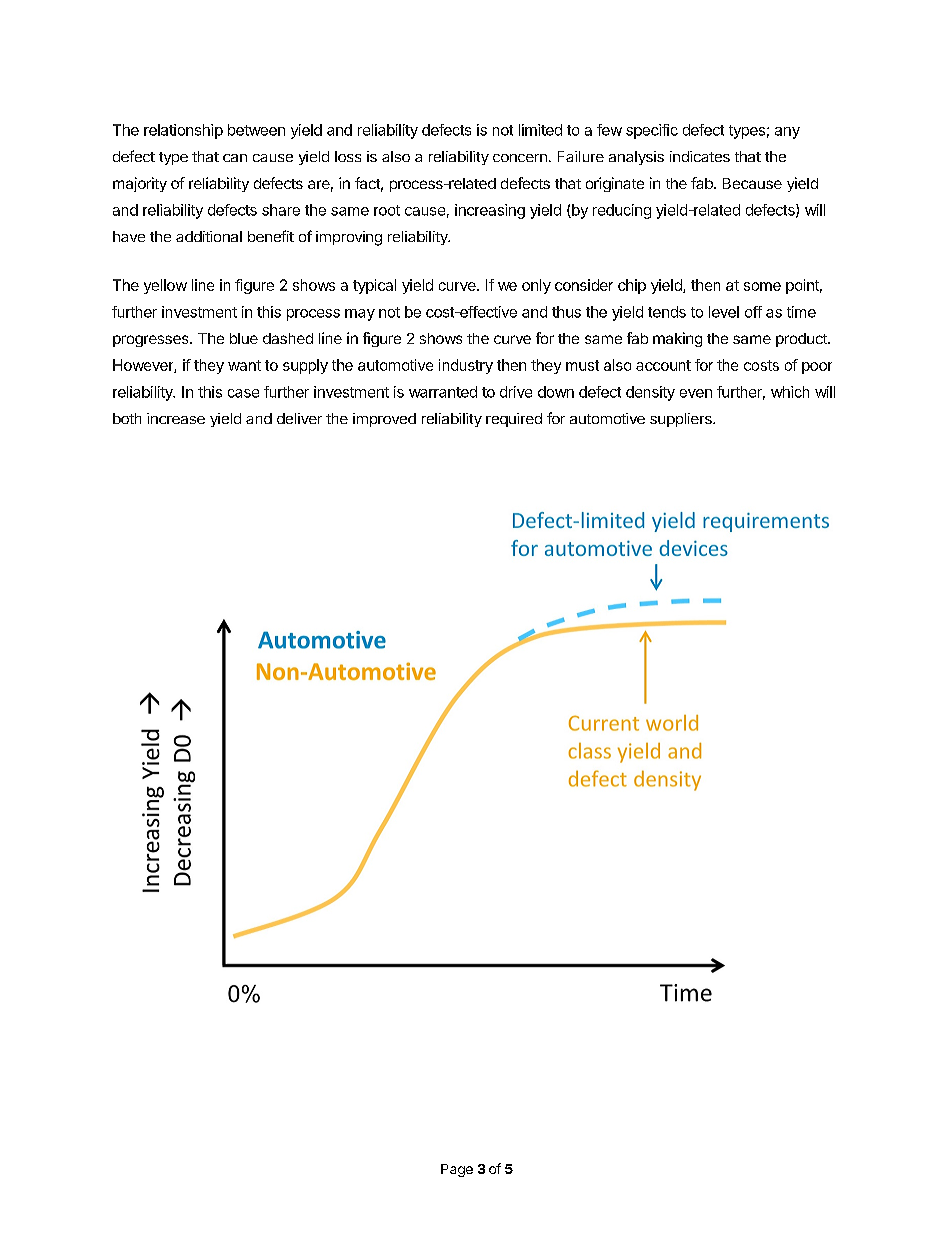 This page has width=952, height=1233. What do you see at coordinates (443, 392) in the page?
I see `warranted` at bounding box center [443, 392].
